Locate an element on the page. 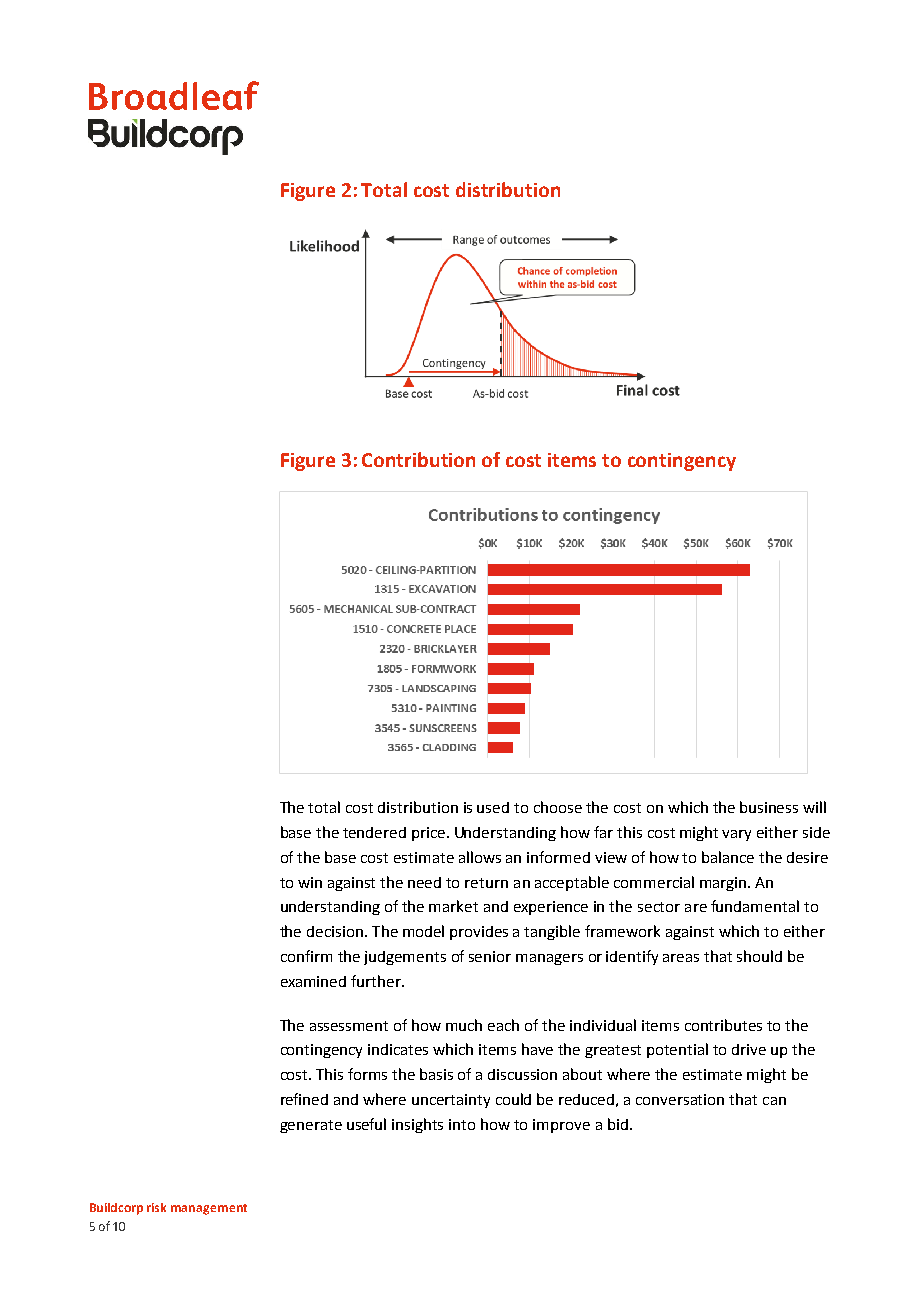 This document has height=1309, width=924. drive is located at coordinates (749, 1049).
